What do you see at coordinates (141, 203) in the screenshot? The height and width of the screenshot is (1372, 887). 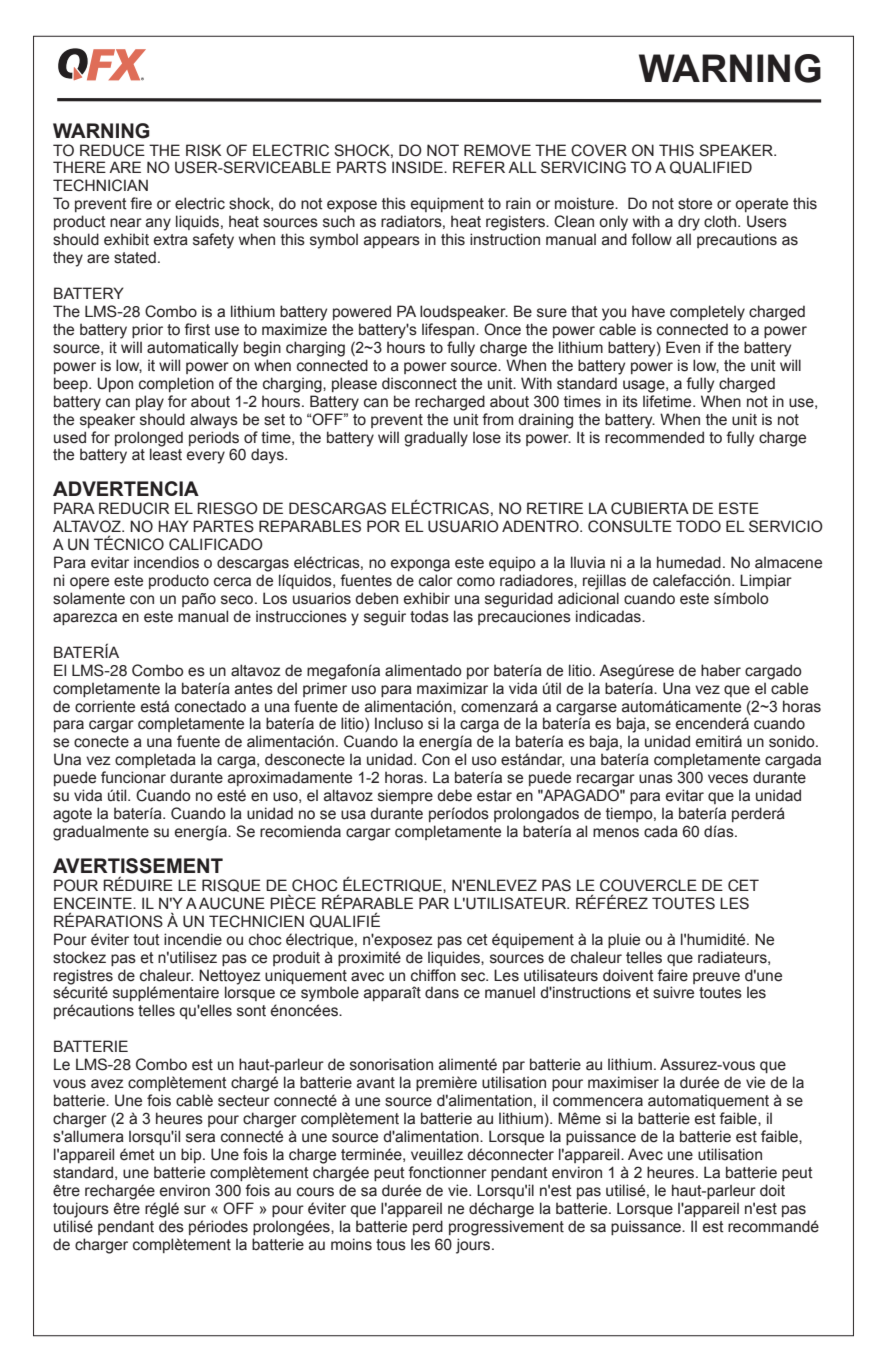 I see `fire` at bounding box center [141, 203].
